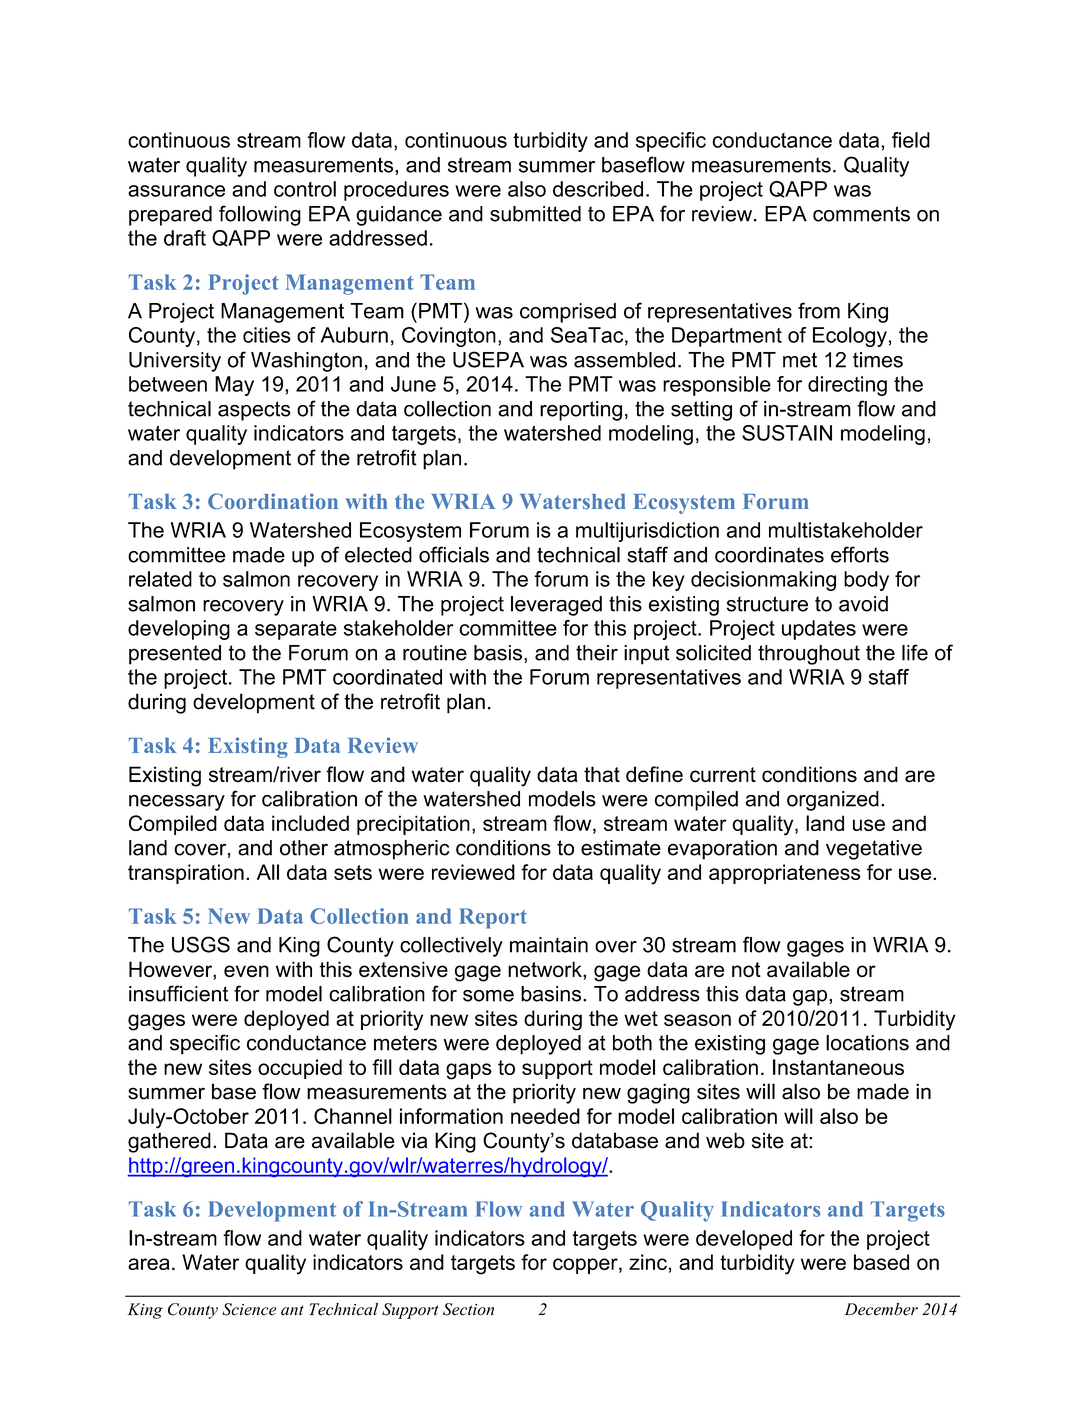 This screenshot has width=1085, height=1405. What do you see at coordinates (249, 1309) in the screenshot?
I see `Science` at bounding box center [249, 1309].
